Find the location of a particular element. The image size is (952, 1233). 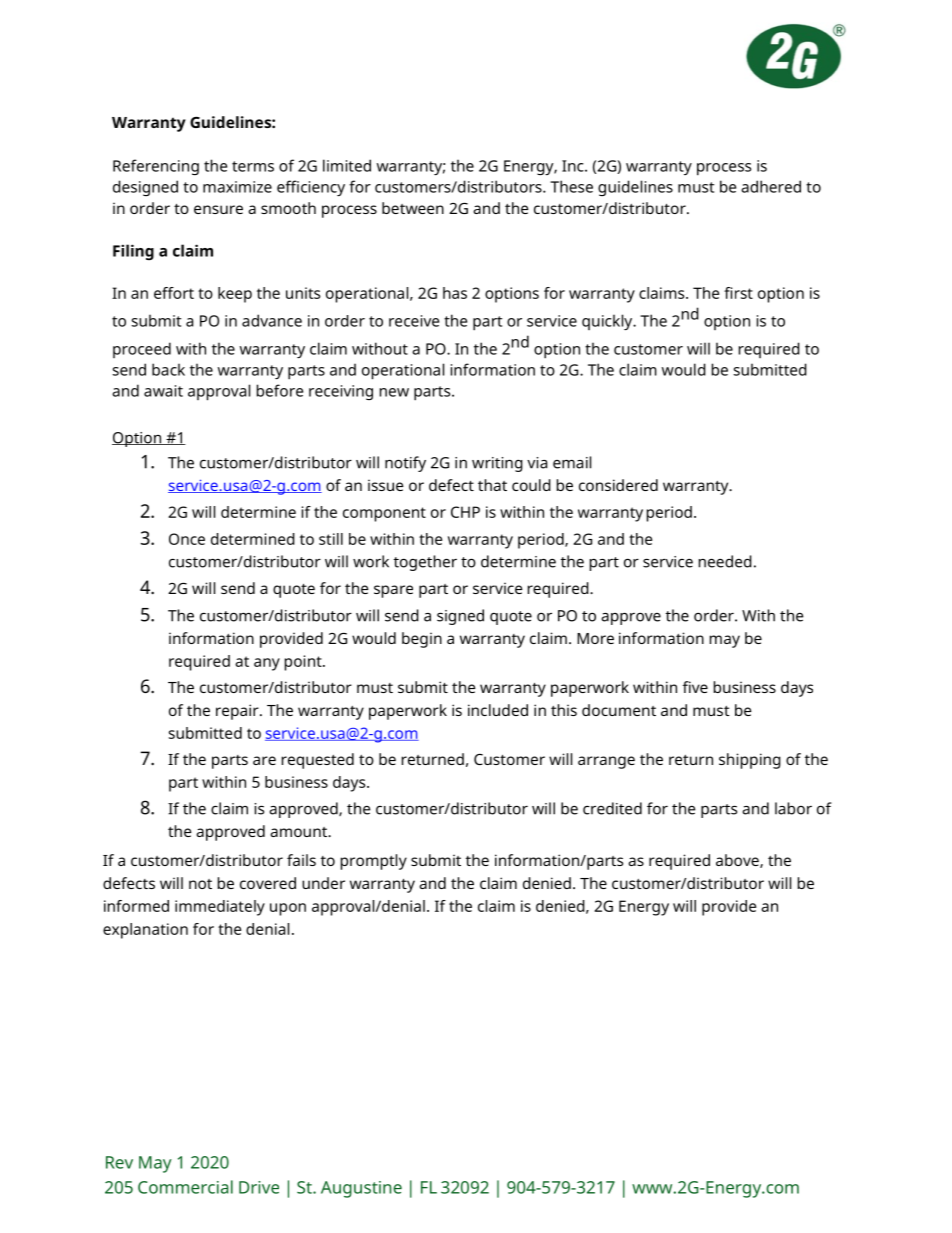

adhered is located at coordinates (771, 186).
